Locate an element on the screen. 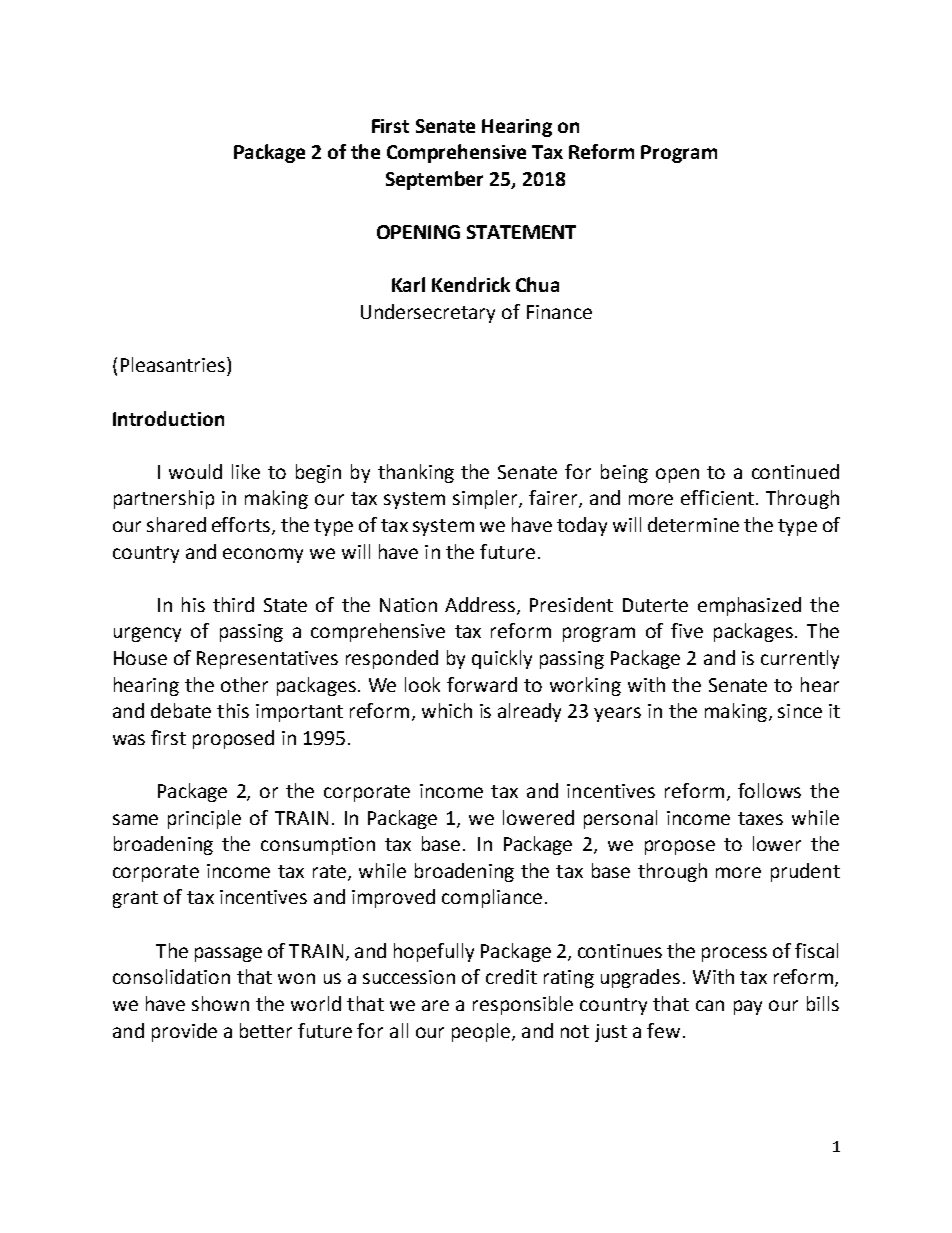 The height and width of the screenshot is (1233, 952). people is located at coordinates (481, 1032).
